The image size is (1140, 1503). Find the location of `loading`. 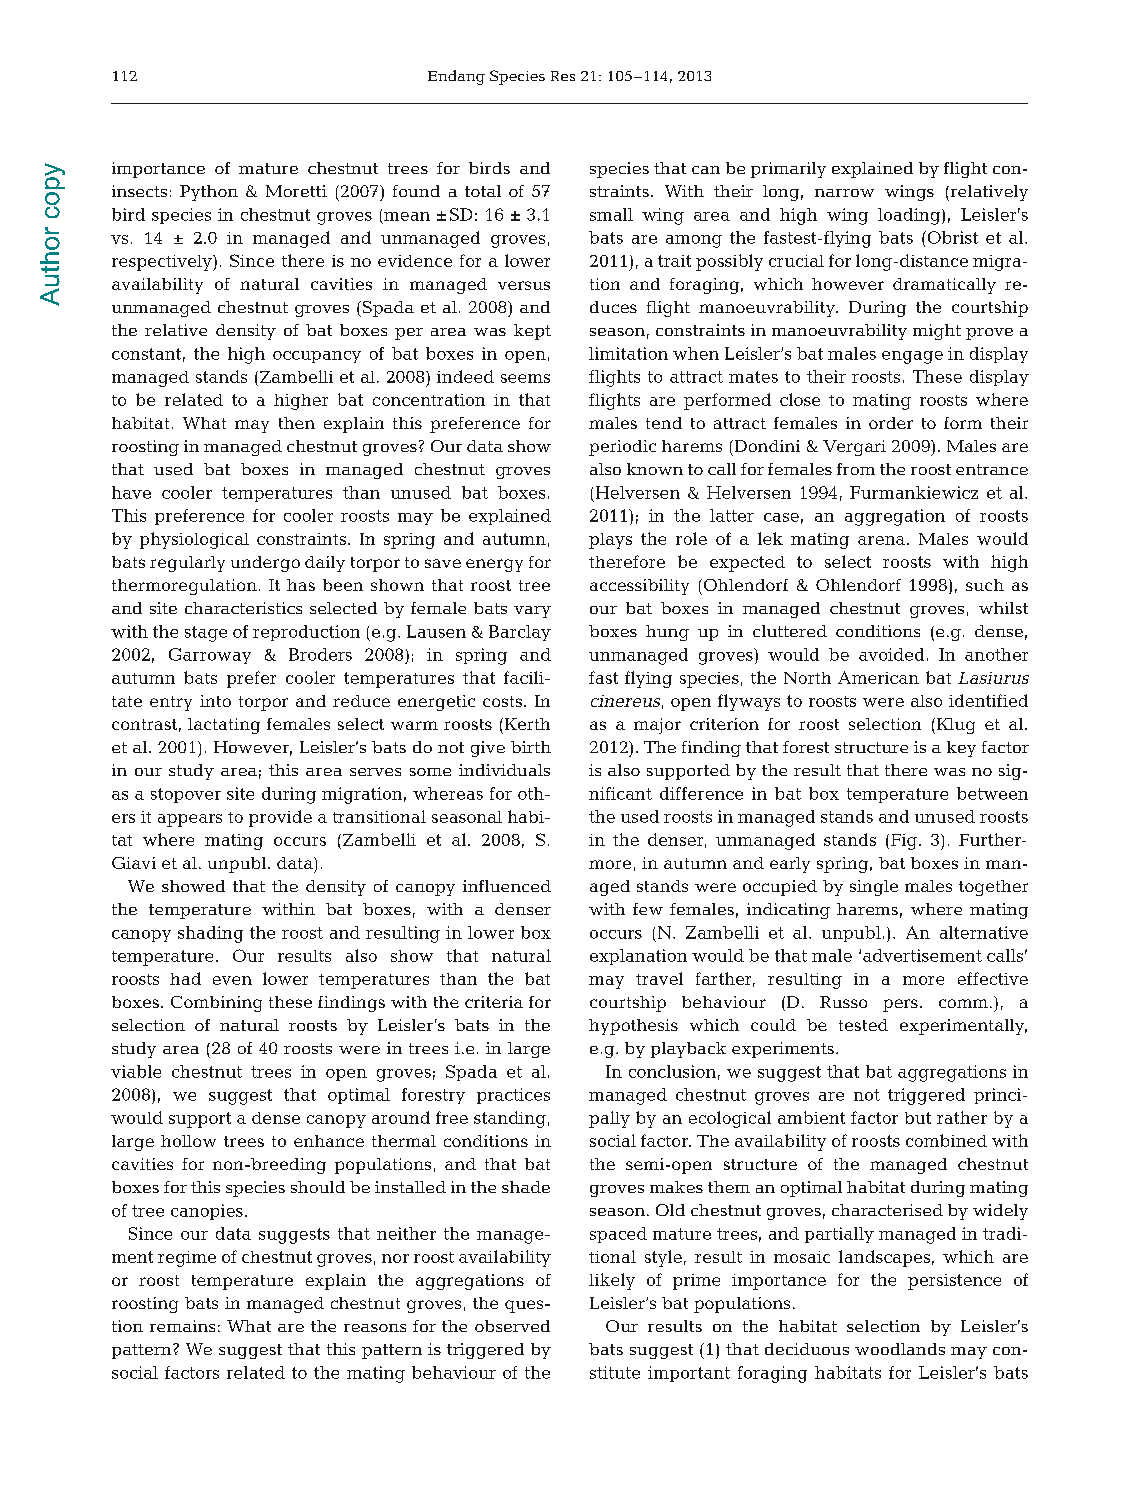

loading is located at coordinates (910, 216).
